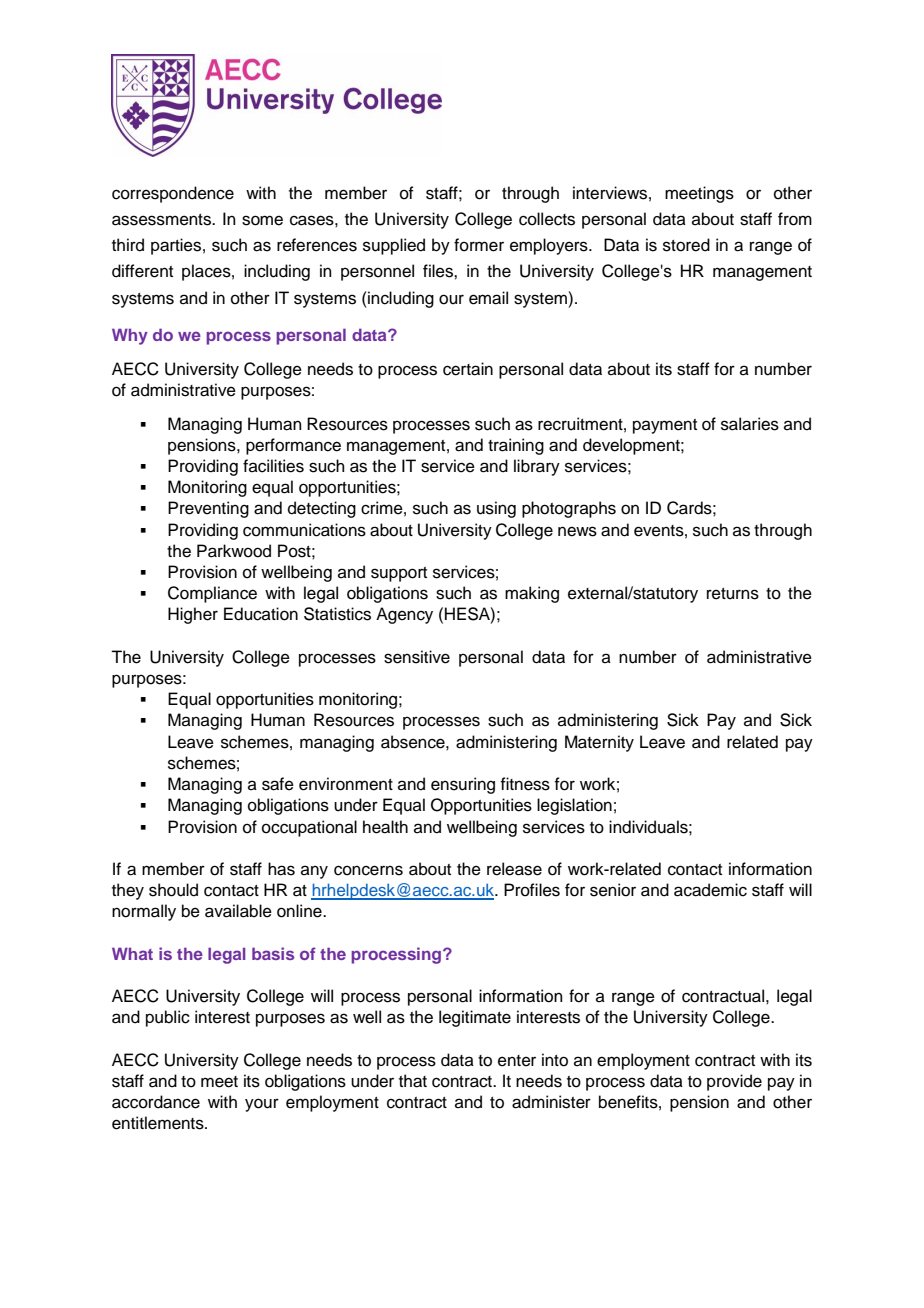  What do you see at coordinates (734, 1082) in the screenshot?
I see `provide` at bounding box center [734, 1082].
